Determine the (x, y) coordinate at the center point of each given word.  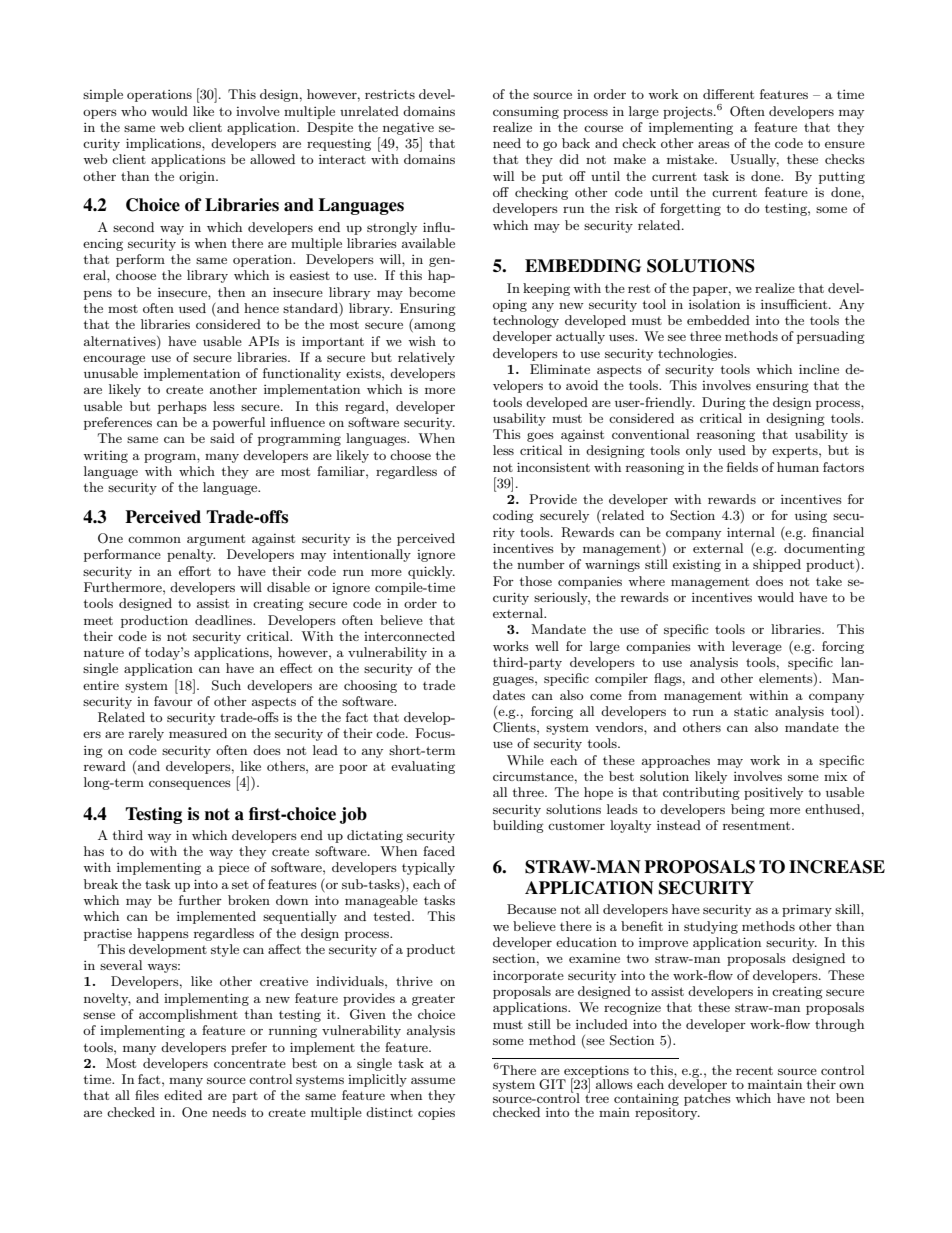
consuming (526, 112)
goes (540, 437)
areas (714, 144)
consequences (190, 785)
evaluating (423, 767)
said (222, 438)
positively (773, 793)
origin (198, 178)
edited (183, 1095)
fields (742, 467)
